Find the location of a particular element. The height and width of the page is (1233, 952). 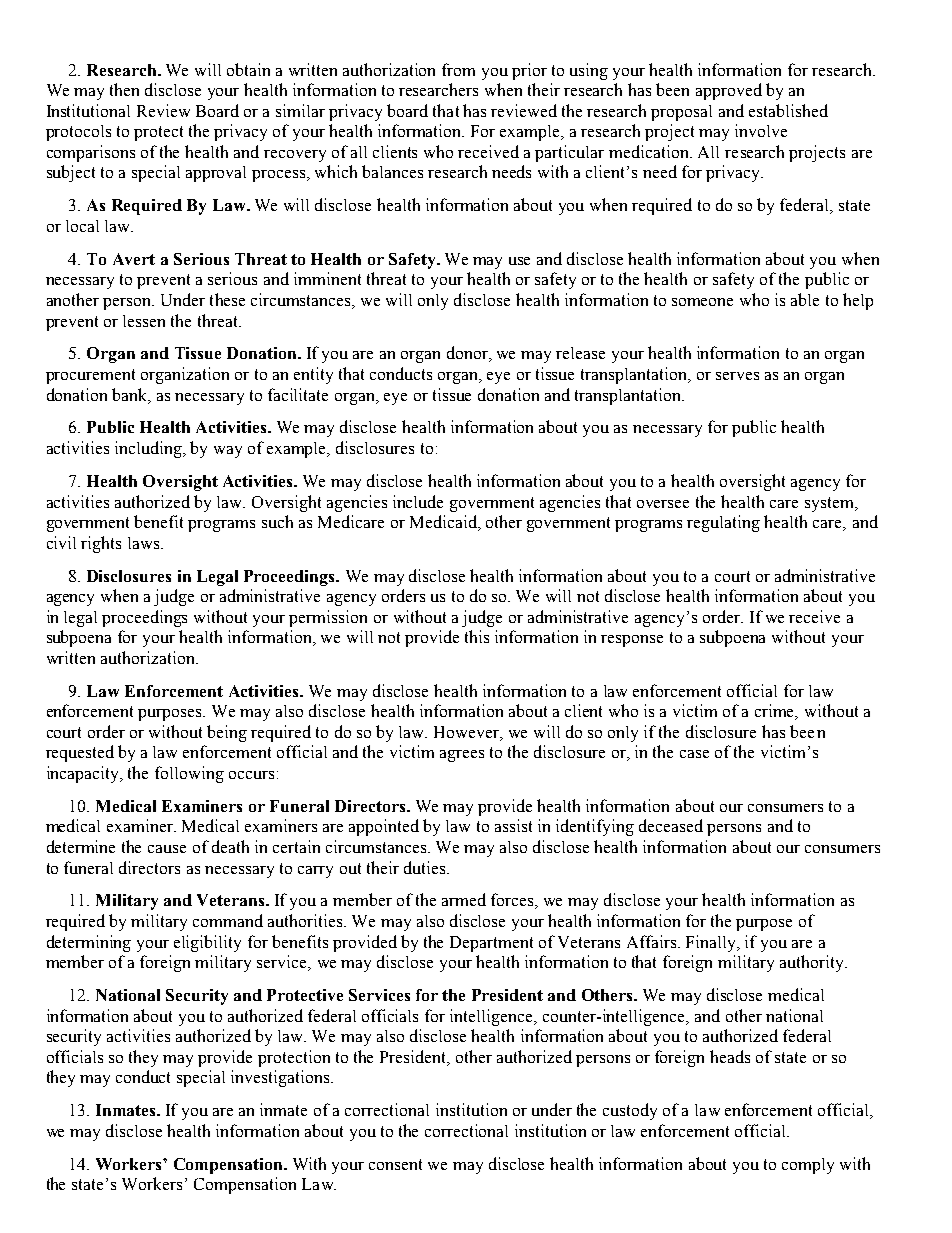

agrees is located at coordinates (462, 756).
